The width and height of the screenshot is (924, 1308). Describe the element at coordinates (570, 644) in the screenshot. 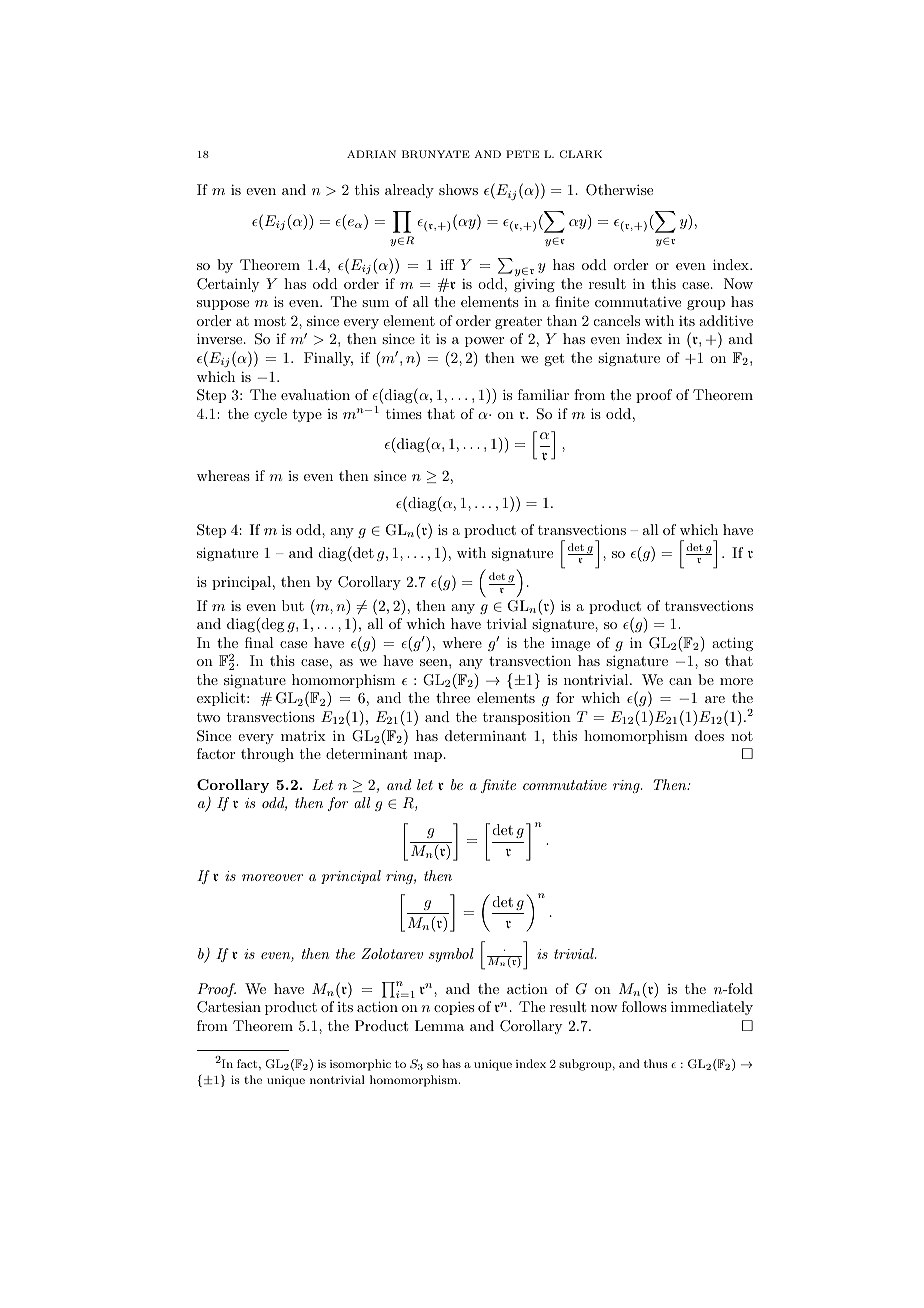

I see `image` at that location.
